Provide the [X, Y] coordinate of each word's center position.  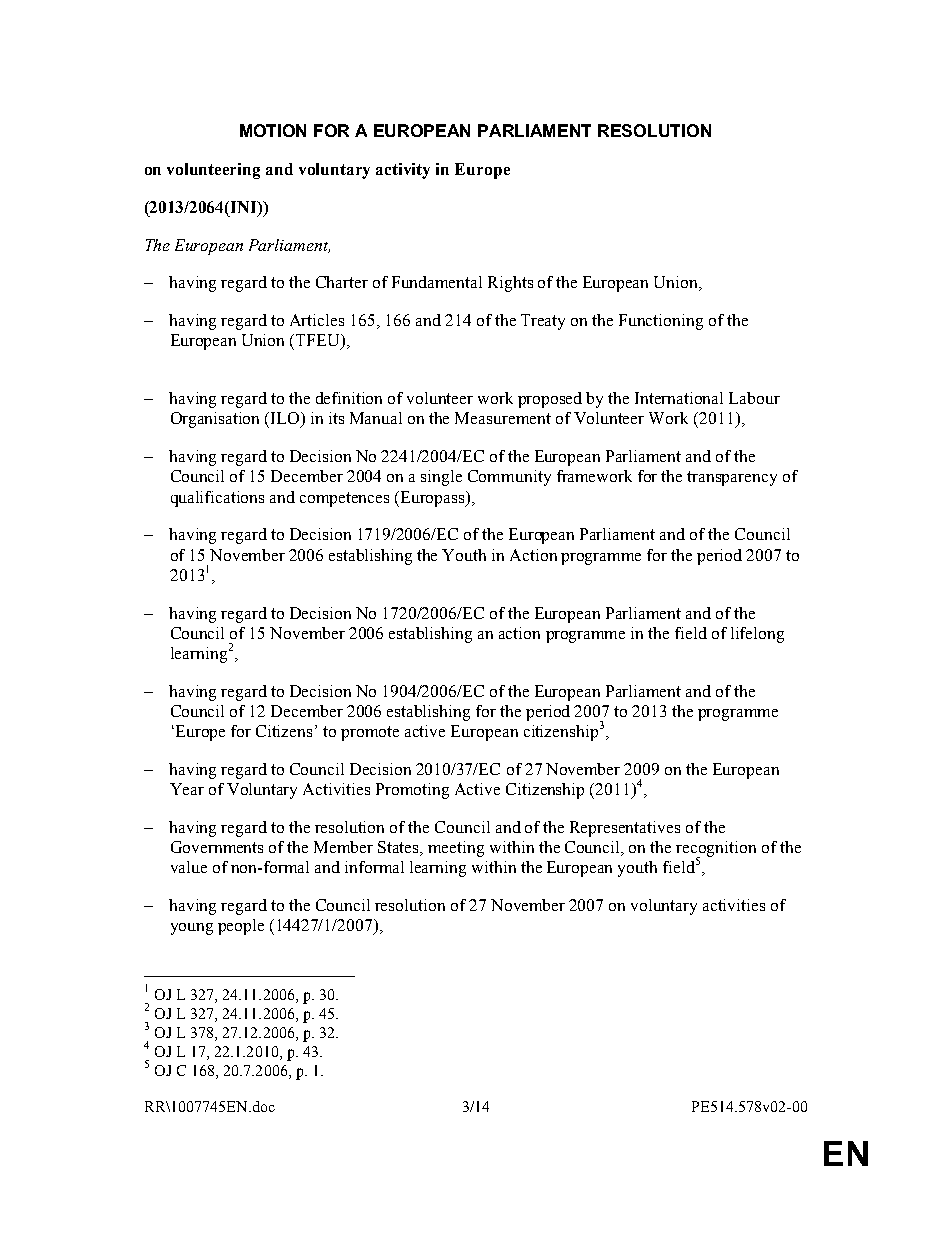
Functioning [661, 322]
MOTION [273, 130]
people [241, 927]
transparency [732, 478]
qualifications [217, 499]
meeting [456, 849]
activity [403, 171]
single [441, 478]
